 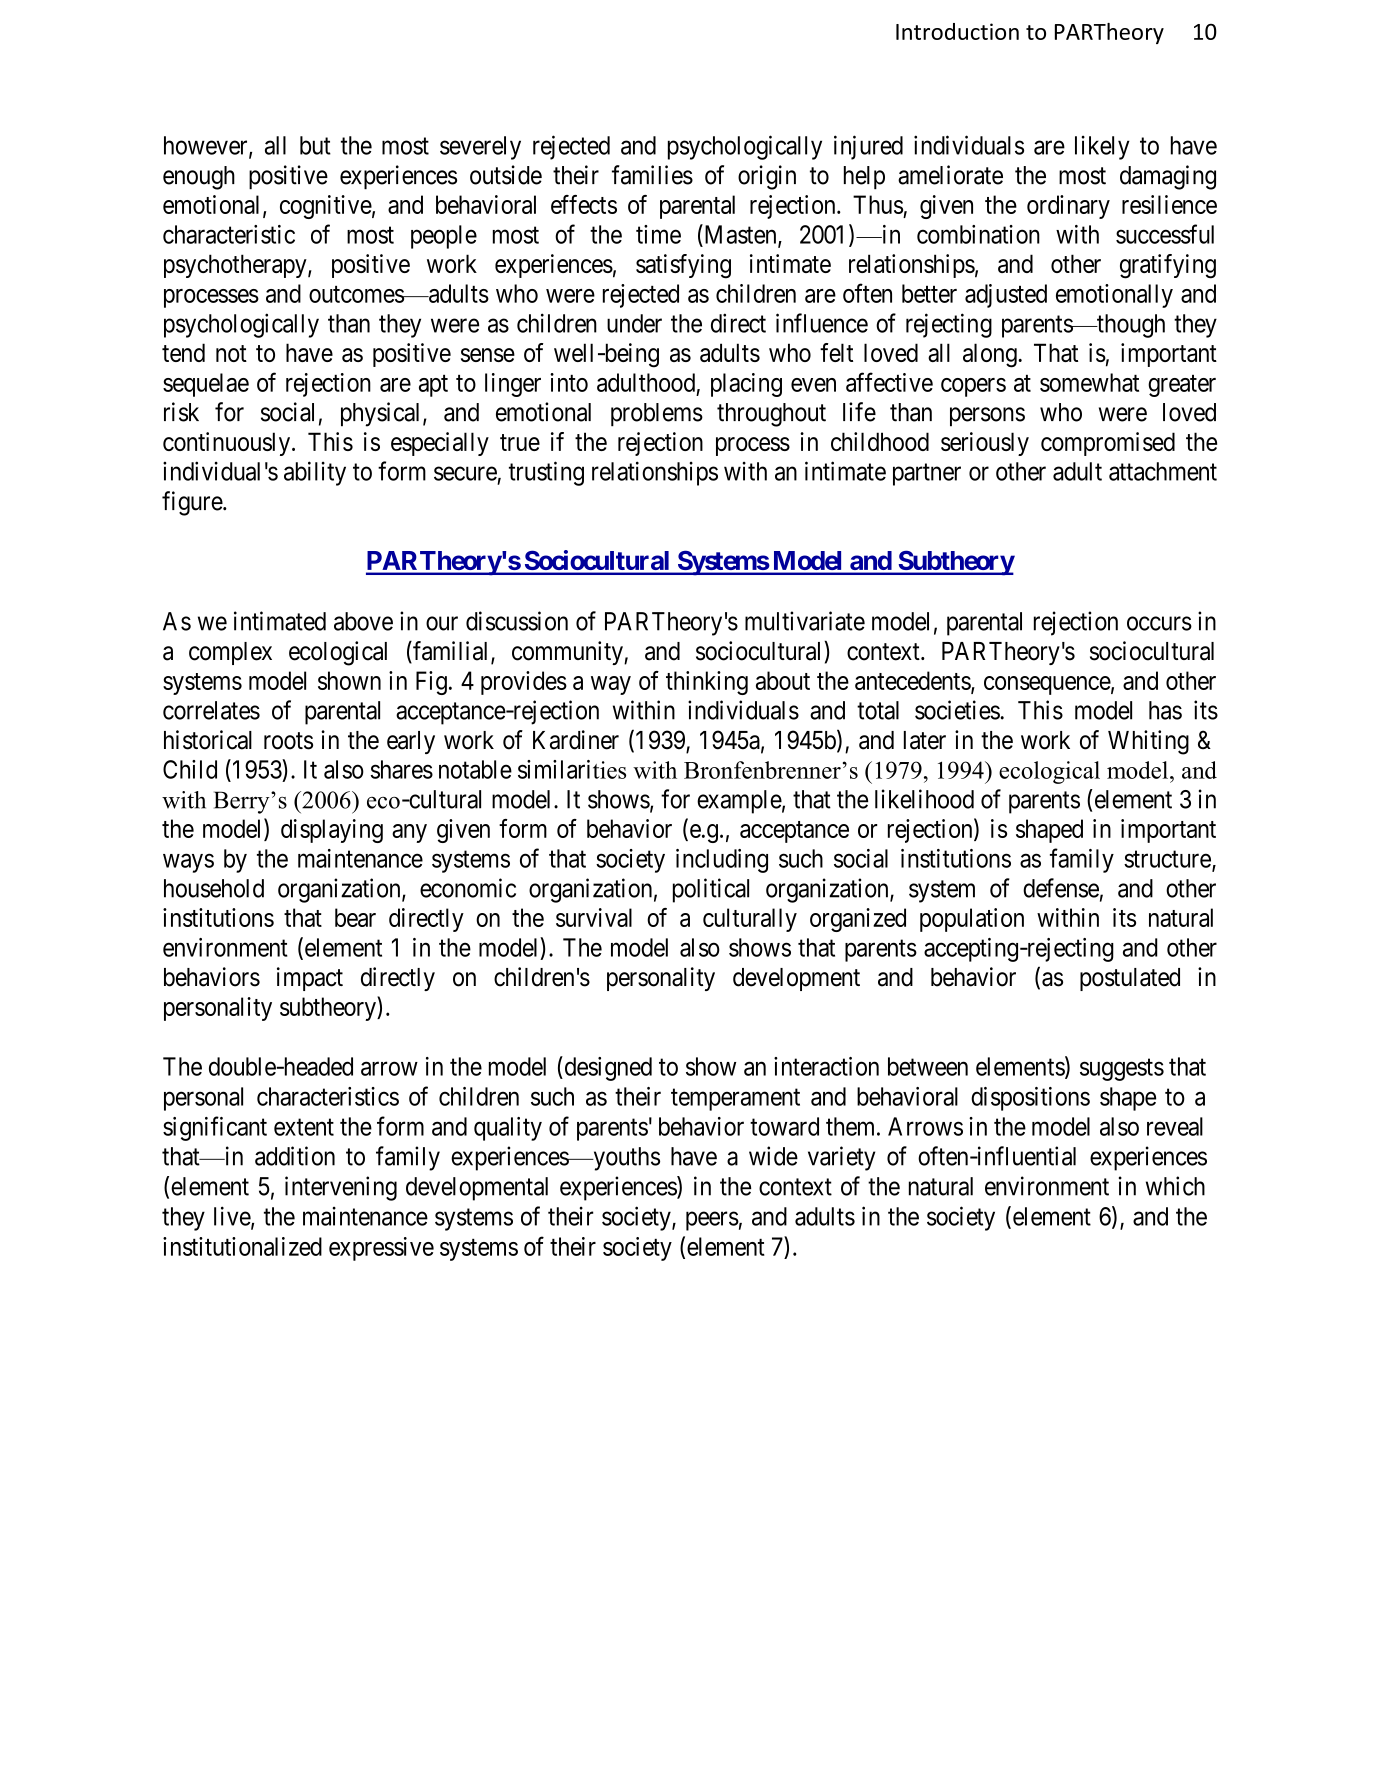 What do you see at coordinates (332, 831) in the screenshot?
I see `displaying` at bounding box center [332, 831].
